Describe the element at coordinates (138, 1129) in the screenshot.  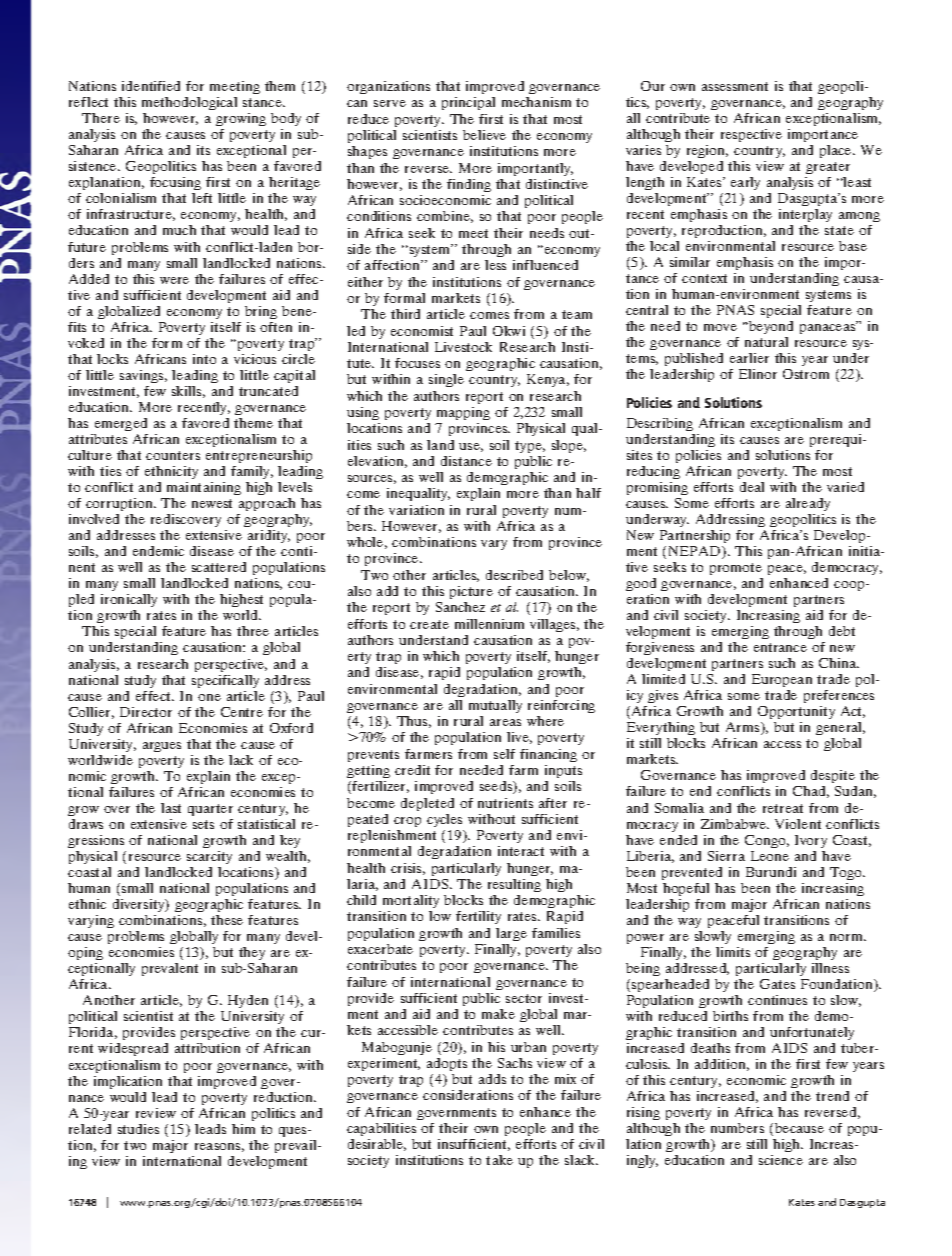
I see `studies` at that location.
